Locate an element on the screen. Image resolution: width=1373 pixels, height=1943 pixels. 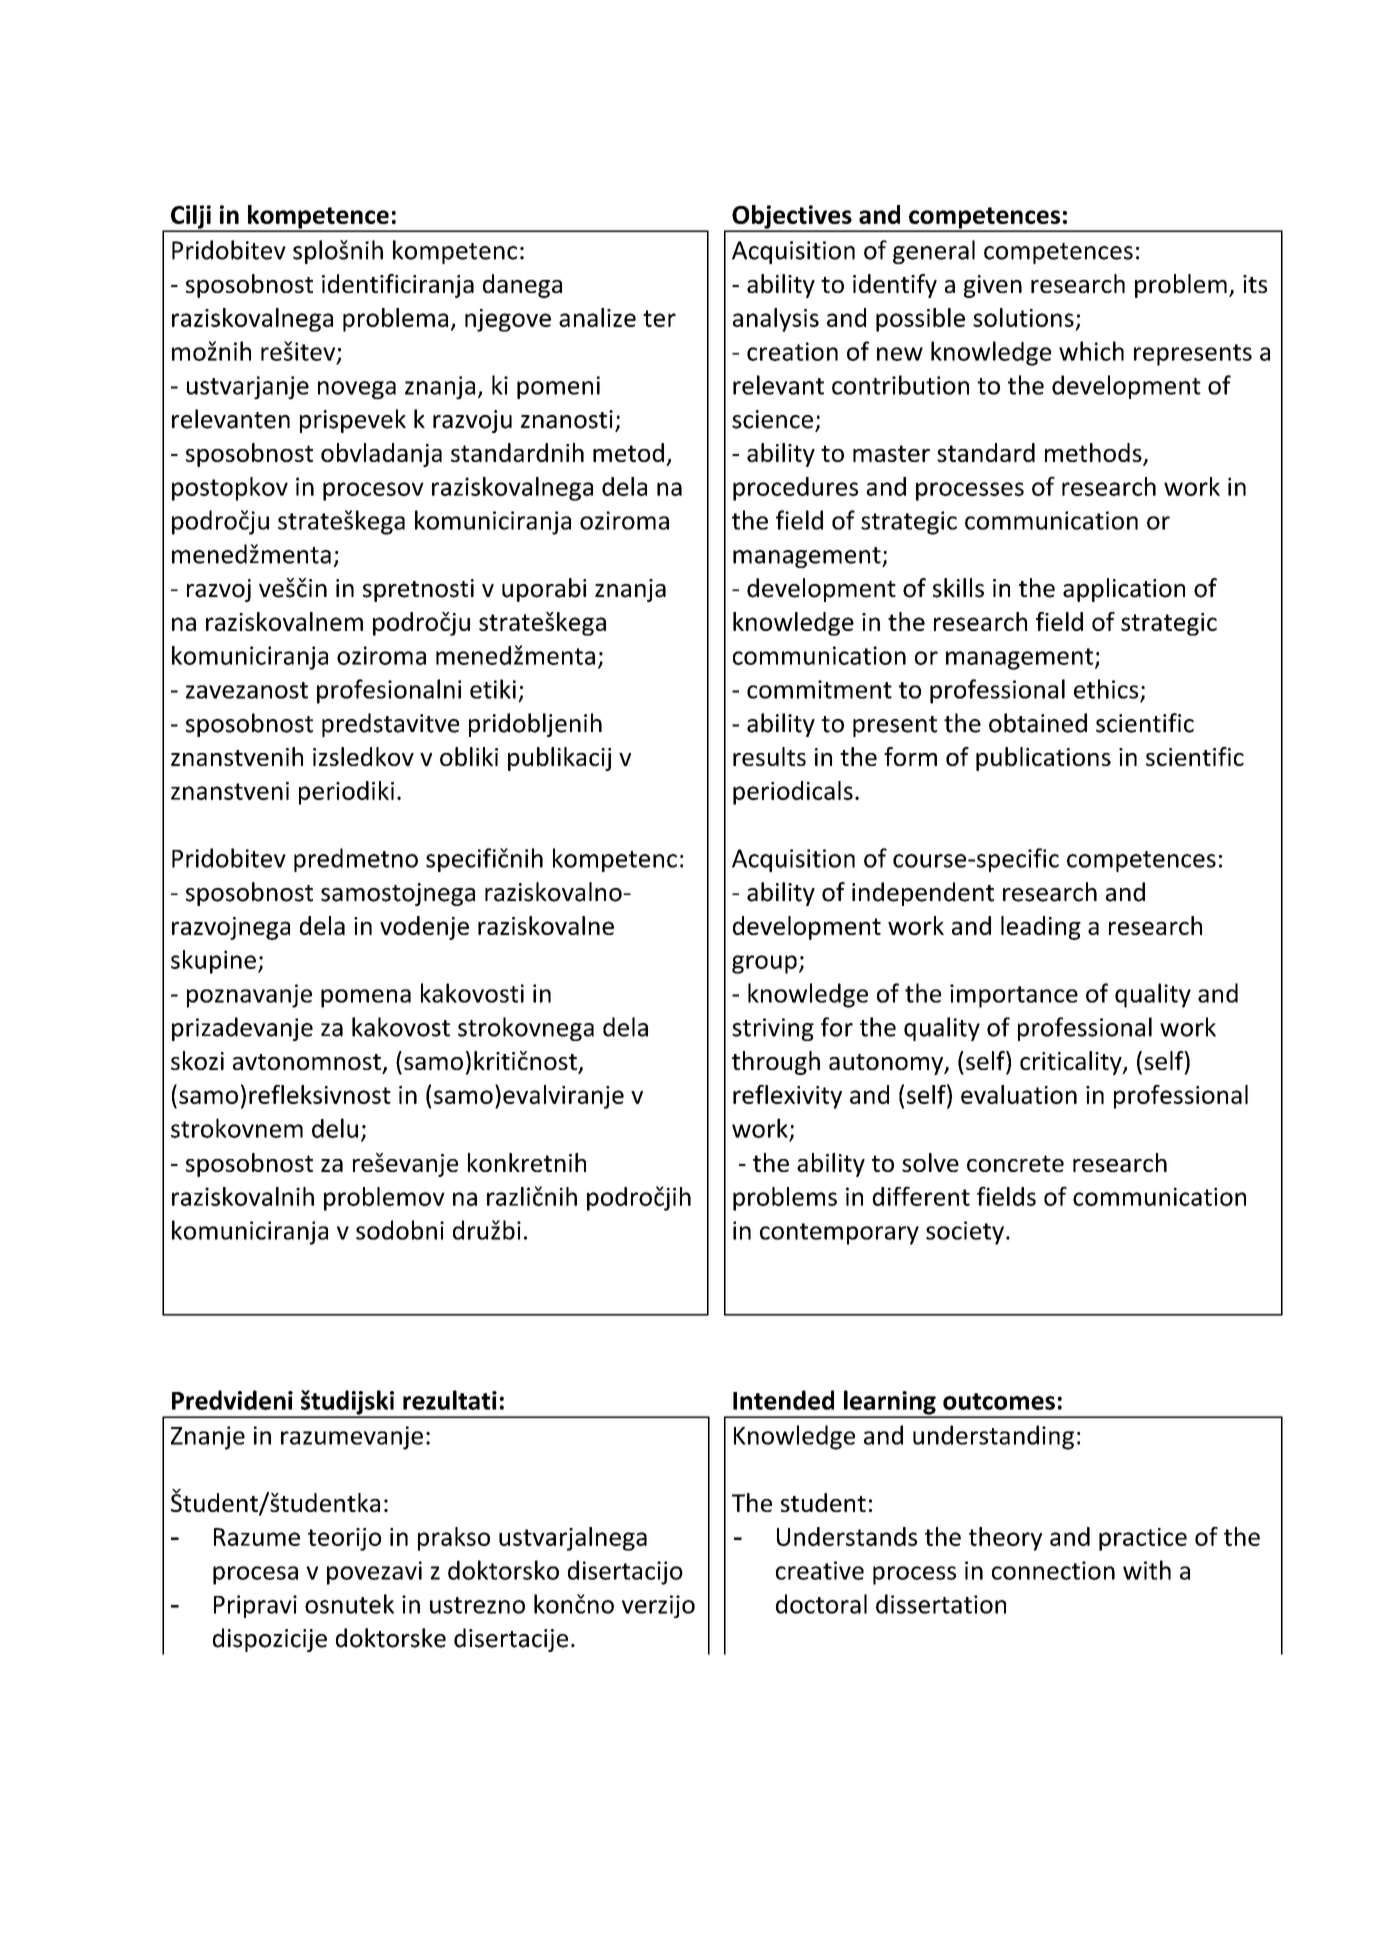
creative is located at coordinates (820, 1570).
